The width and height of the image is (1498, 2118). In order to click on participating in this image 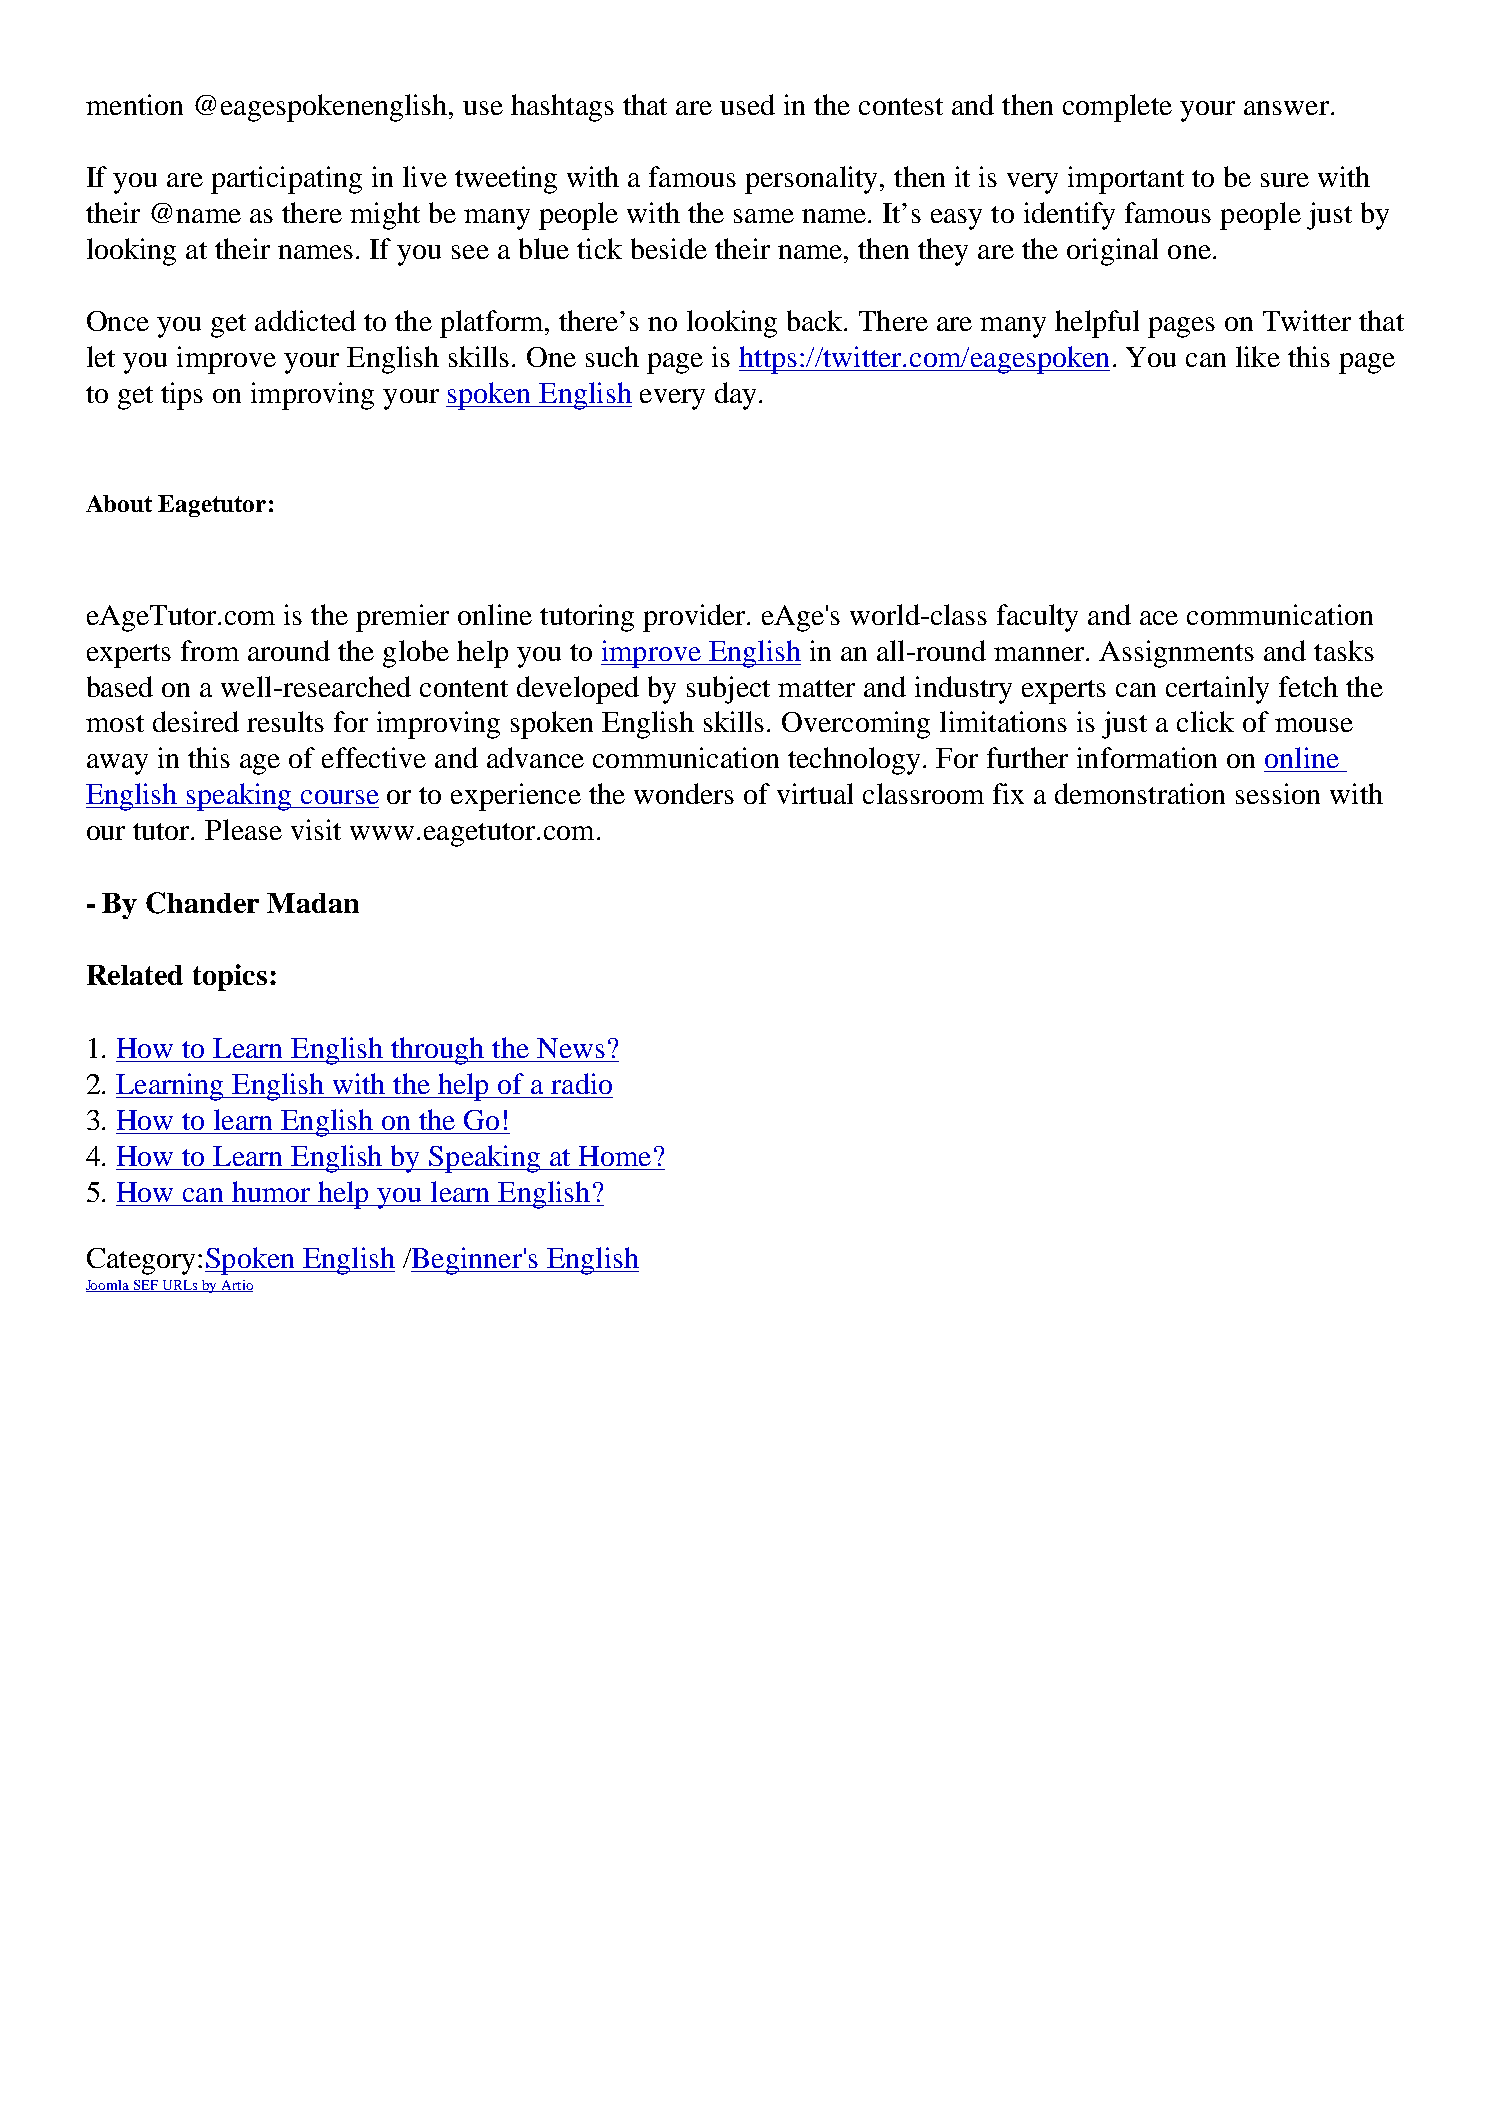, I will do `click(286, 180)`.
